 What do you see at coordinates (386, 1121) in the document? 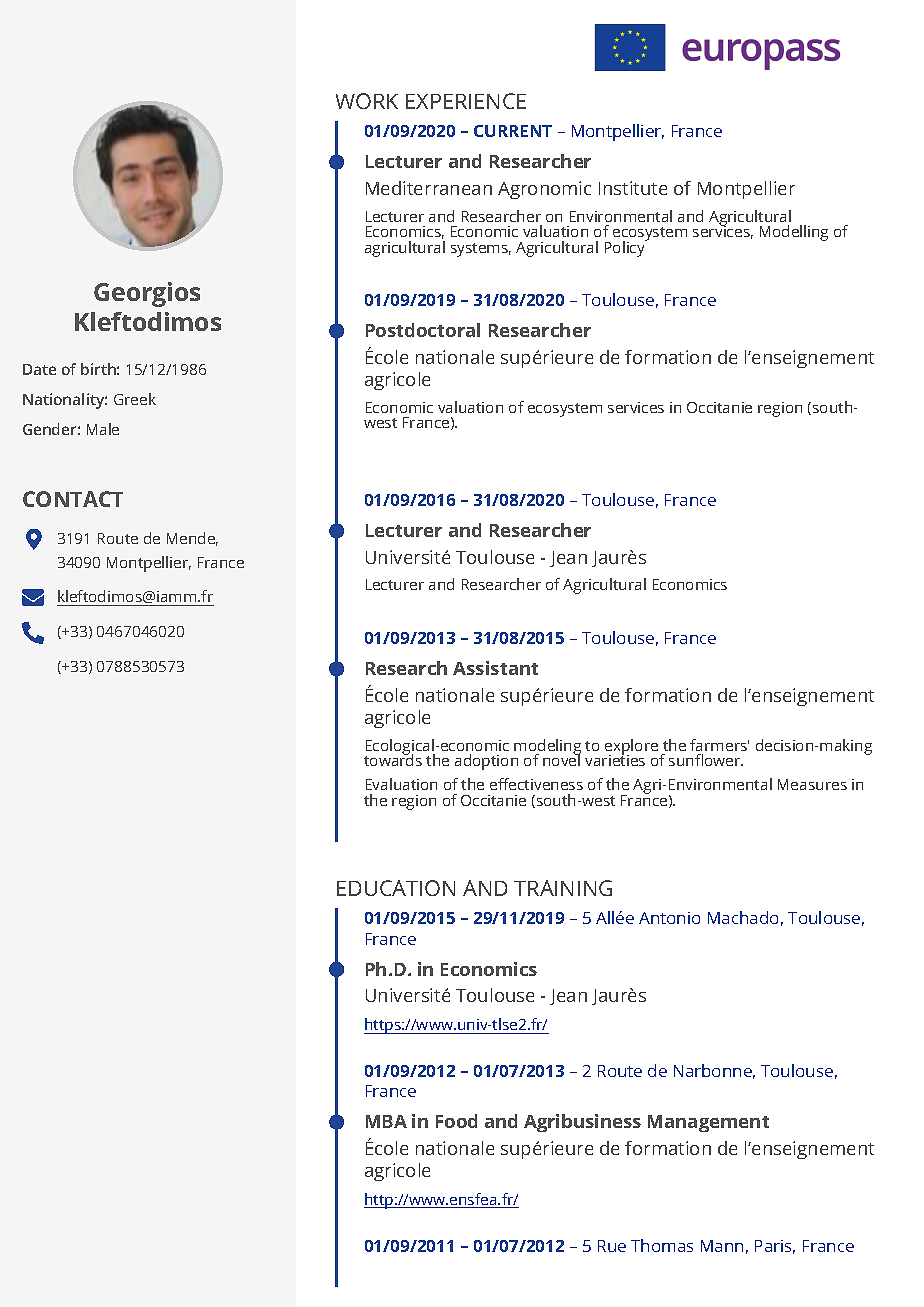
I see `MBA` at bounding box center [386, 1121].
